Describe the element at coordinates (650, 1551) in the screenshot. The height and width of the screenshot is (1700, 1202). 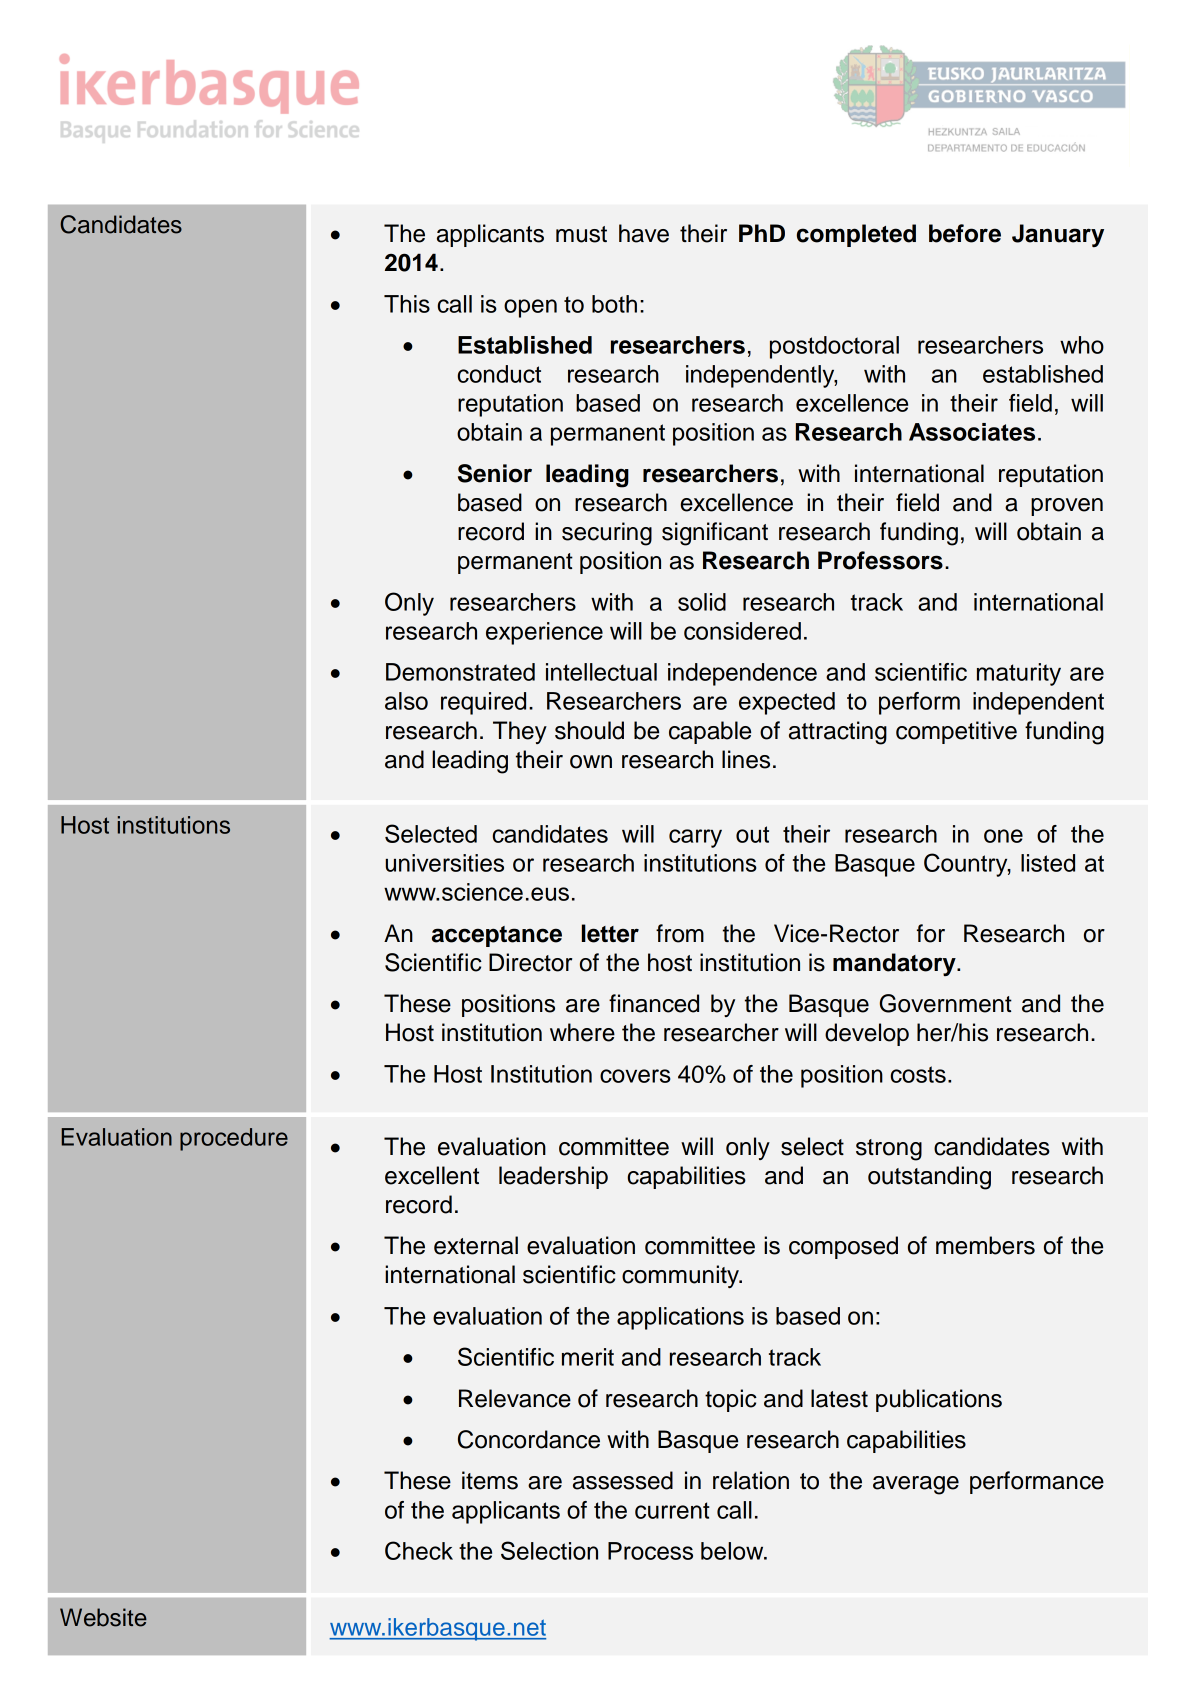
I see `Process` at that location.
